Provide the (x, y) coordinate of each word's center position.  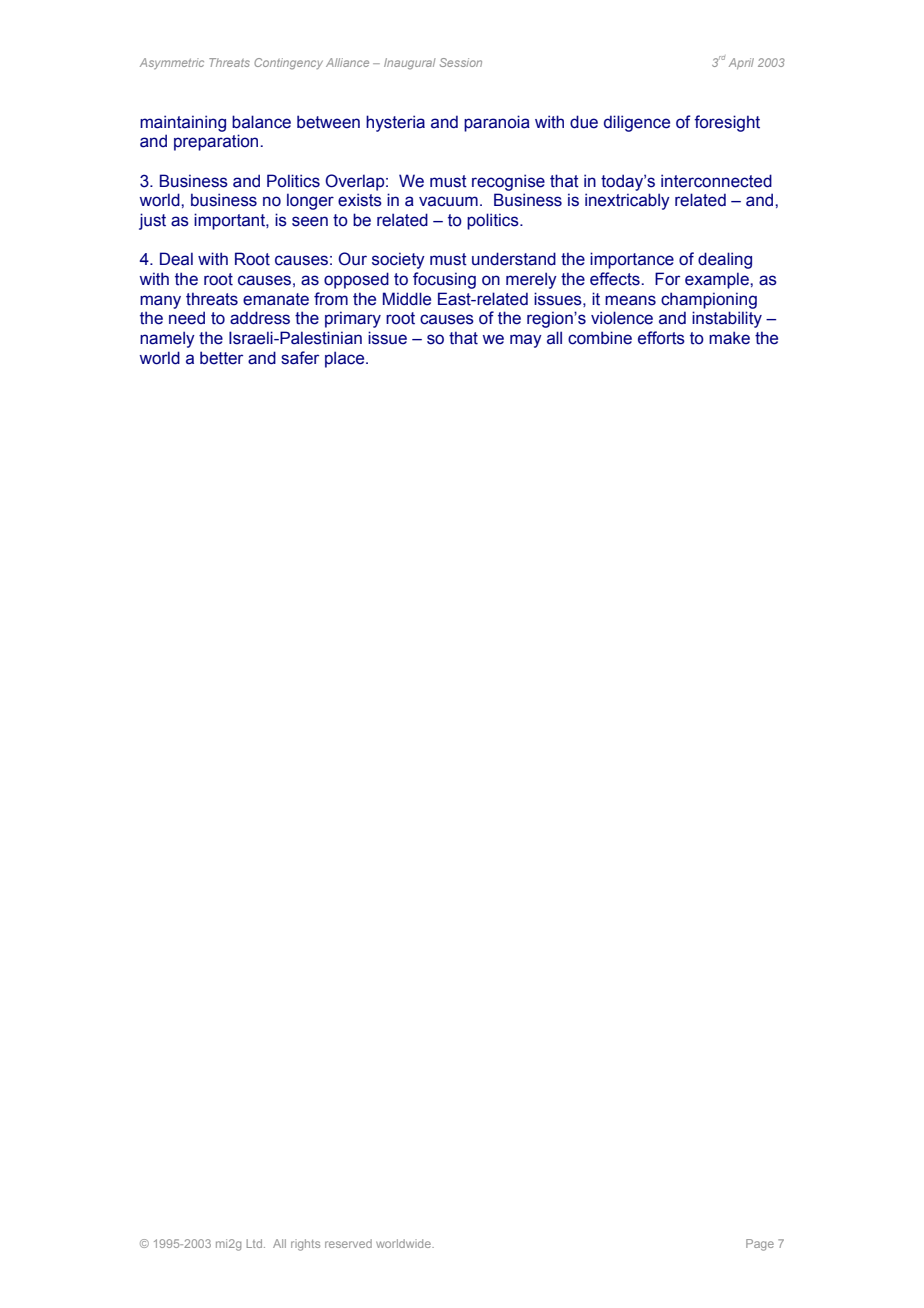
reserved (348, 1243)
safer (300, 358)
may (526, 341)
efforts (661, 338)
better (221, 358)
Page (760, 1245)
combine (600, 338)
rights (305, 1245)
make (729, 338)
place (346, 359)
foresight (727, 123)
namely (167, 339)
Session (461, 62)
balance (261, 122)
